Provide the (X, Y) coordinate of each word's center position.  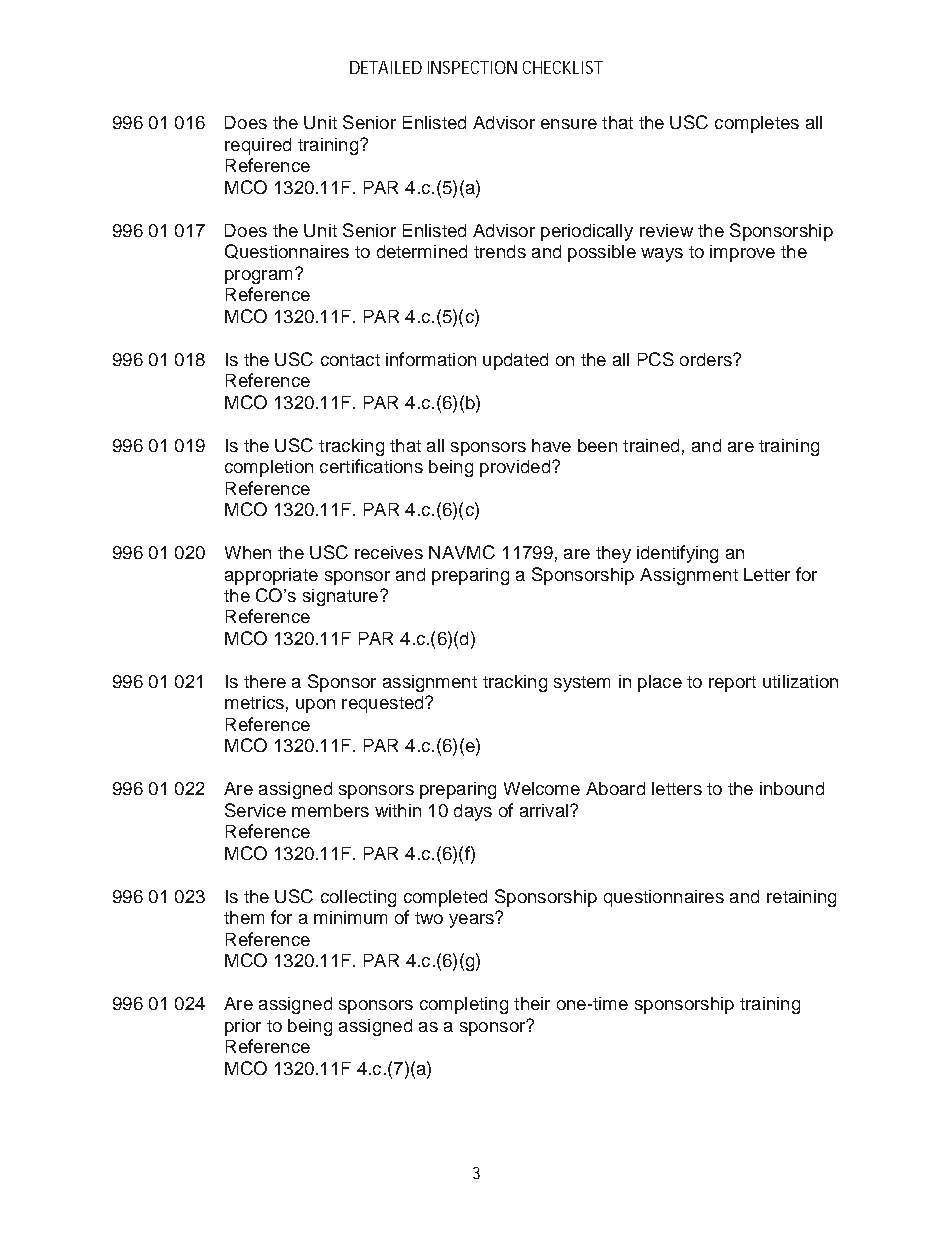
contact (350, 360)
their (532, 1003)
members (330, 810)
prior (243, 1027)
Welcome (542, 788)
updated (515, 361)
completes (757, 124)
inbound (792, 788)
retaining (801, 898)
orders (707, 359)
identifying (677, 554)
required (258, 146)
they (613, 554)
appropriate (271, 576)
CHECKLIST (563, 67)
